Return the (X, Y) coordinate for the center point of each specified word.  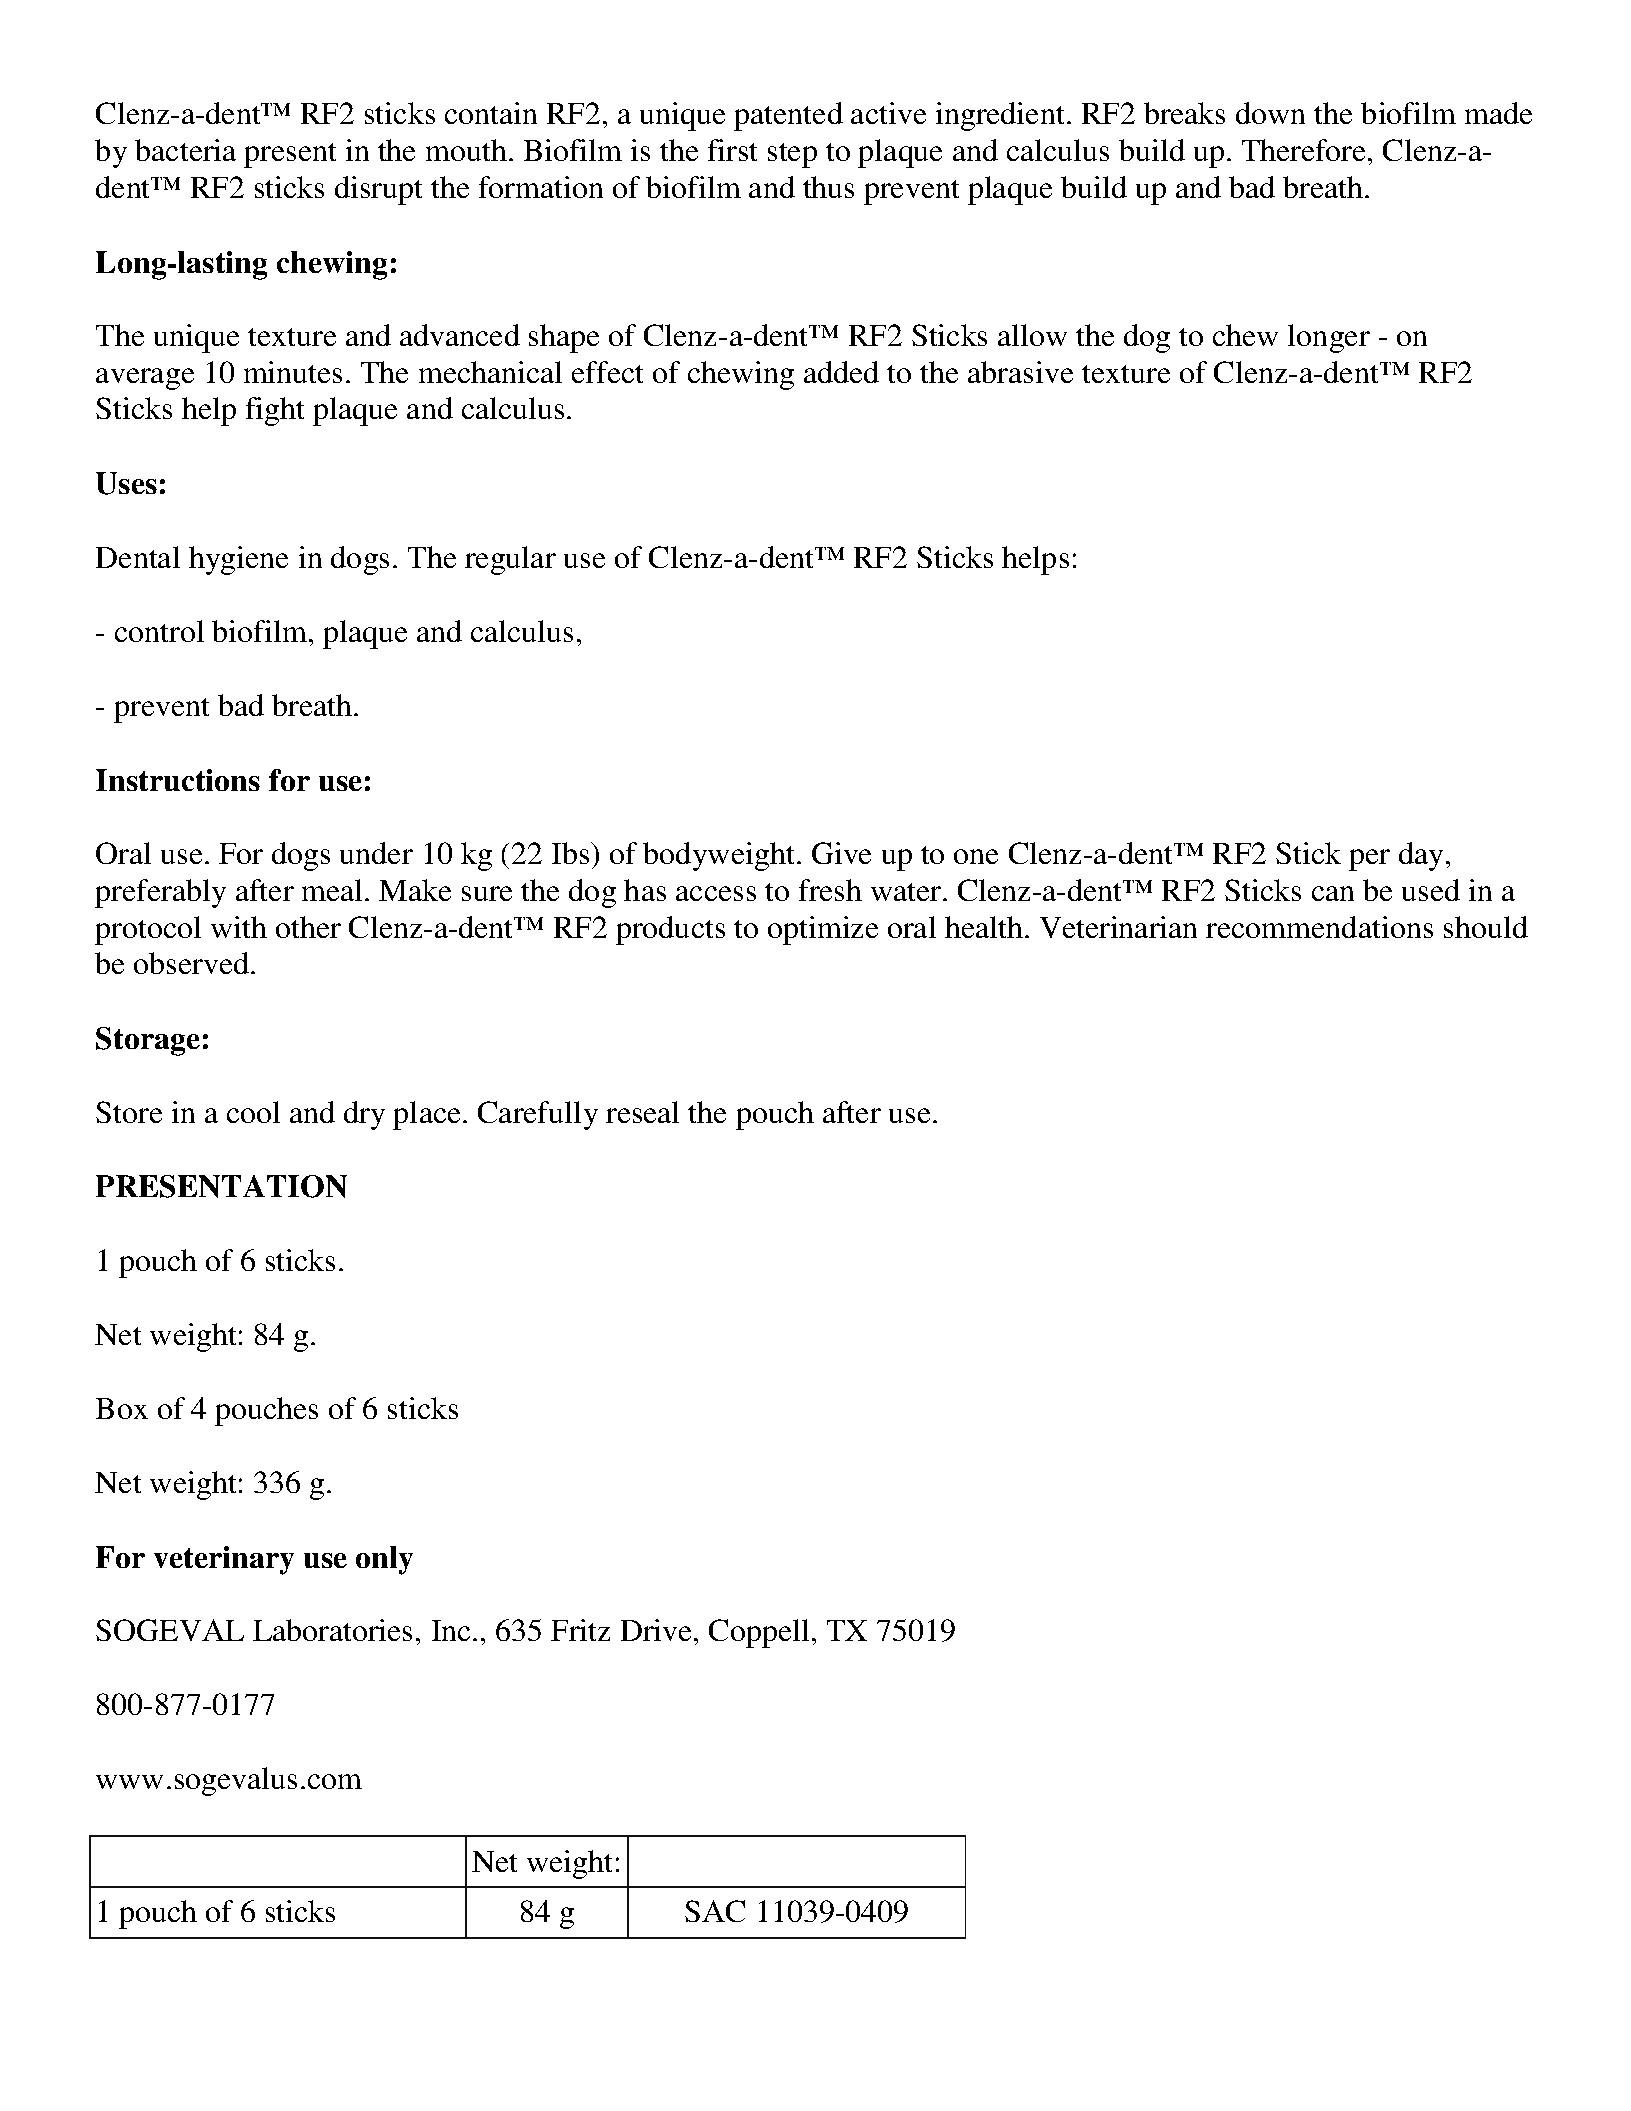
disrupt (378, 190)
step (792, 155)
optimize (823, 930)
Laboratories (332, 1630)
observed (191, 963)
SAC (715, 1911)
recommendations (1319, 927)
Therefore (1303, 150)
